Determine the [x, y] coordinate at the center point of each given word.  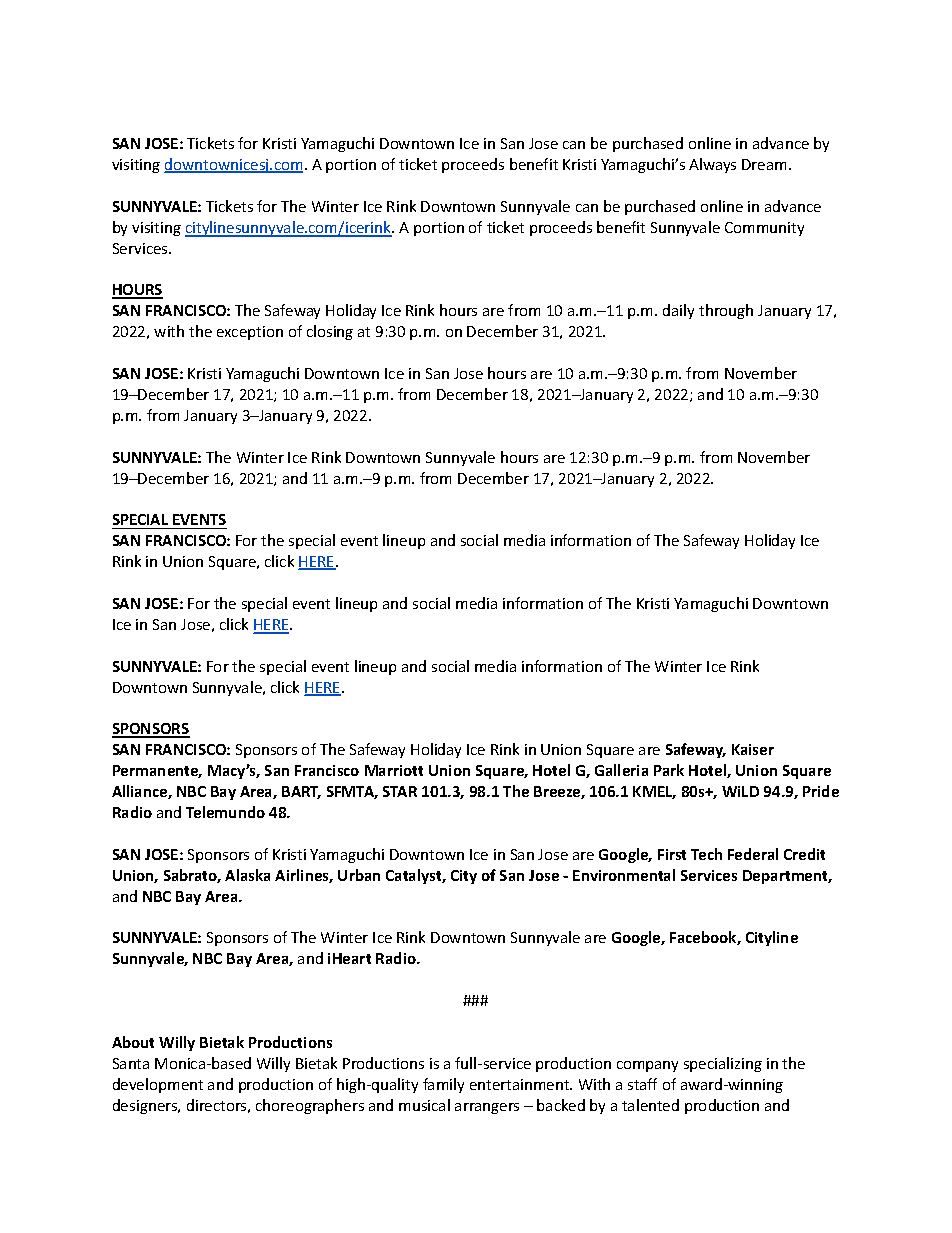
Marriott [394, 770]
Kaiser [753, 749]
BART [301, 792]
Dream [764, 164]
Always [712, 165]
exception [250, 333]
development [158, 1085]
